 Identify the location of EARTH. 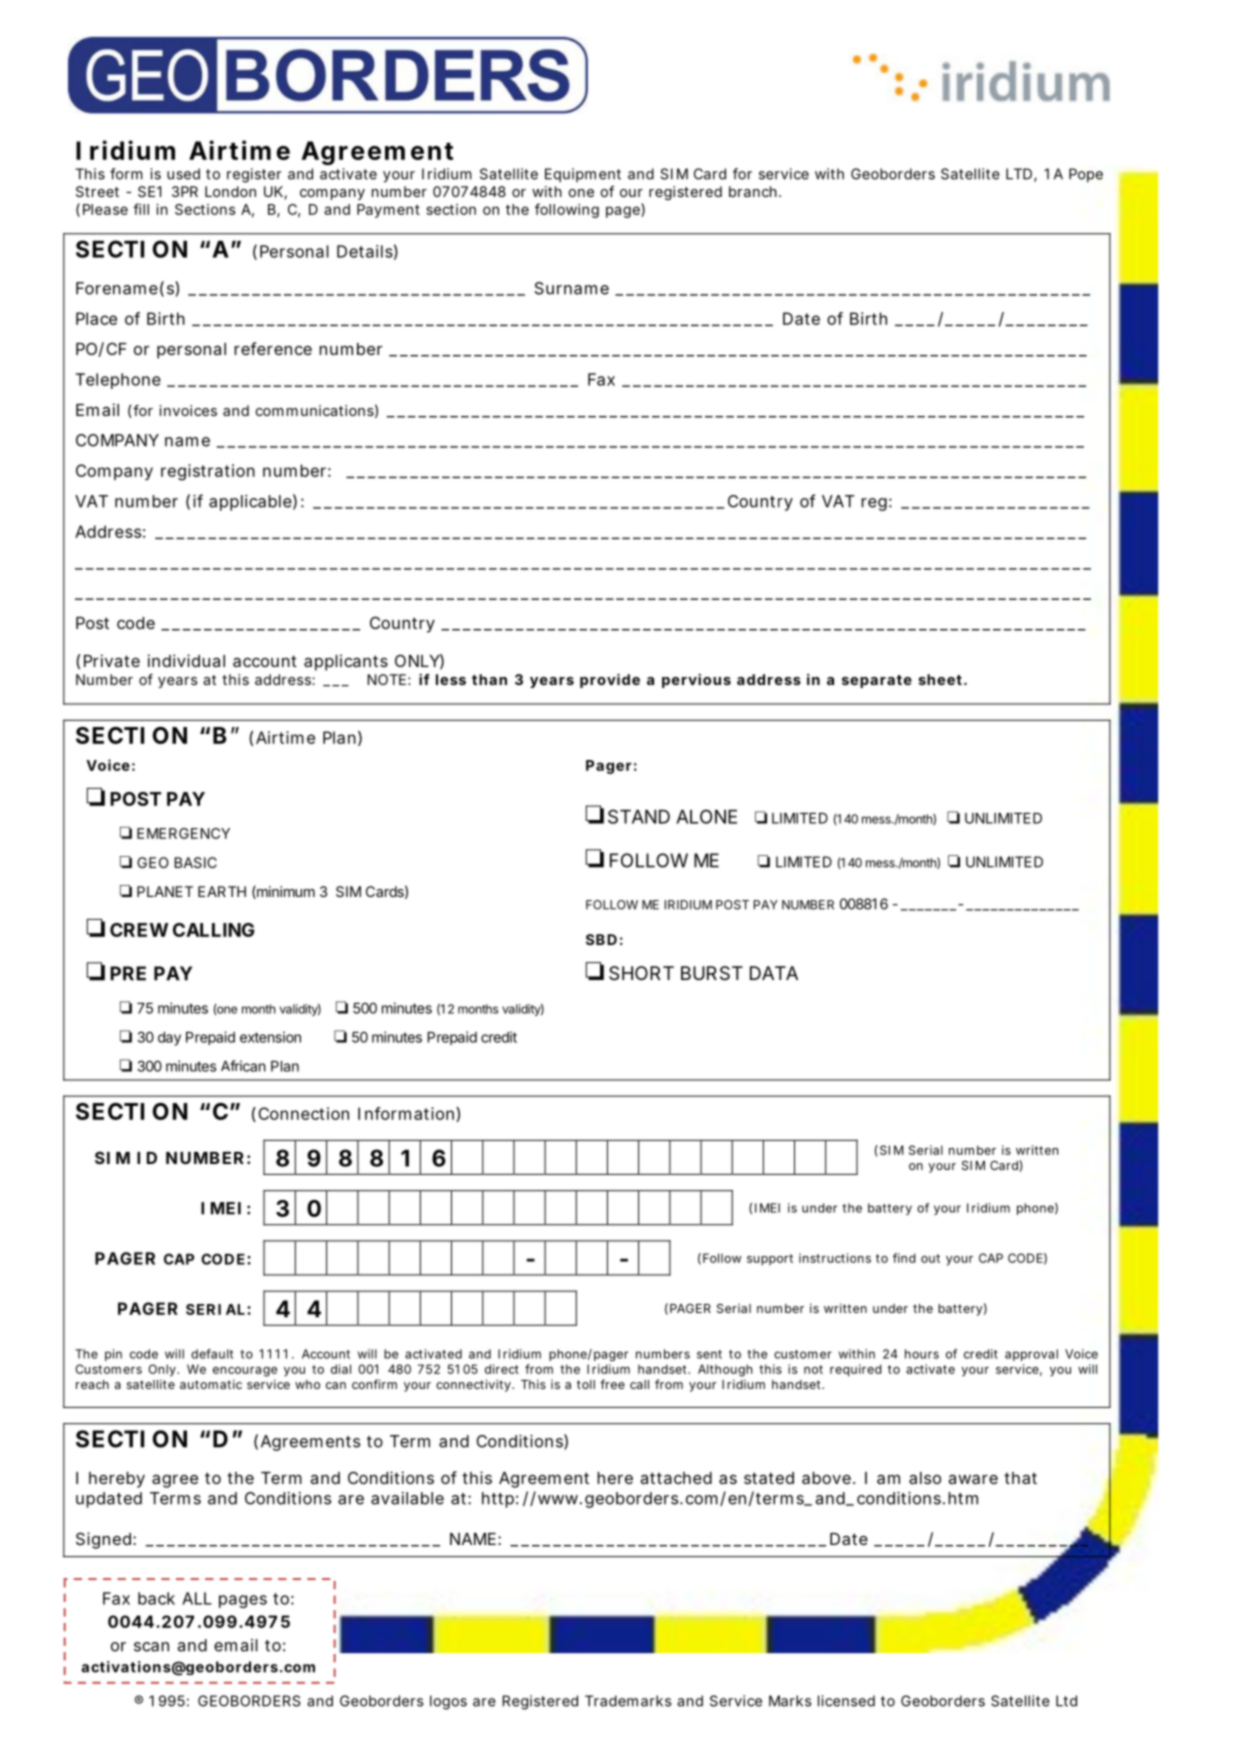
(222, 891).
